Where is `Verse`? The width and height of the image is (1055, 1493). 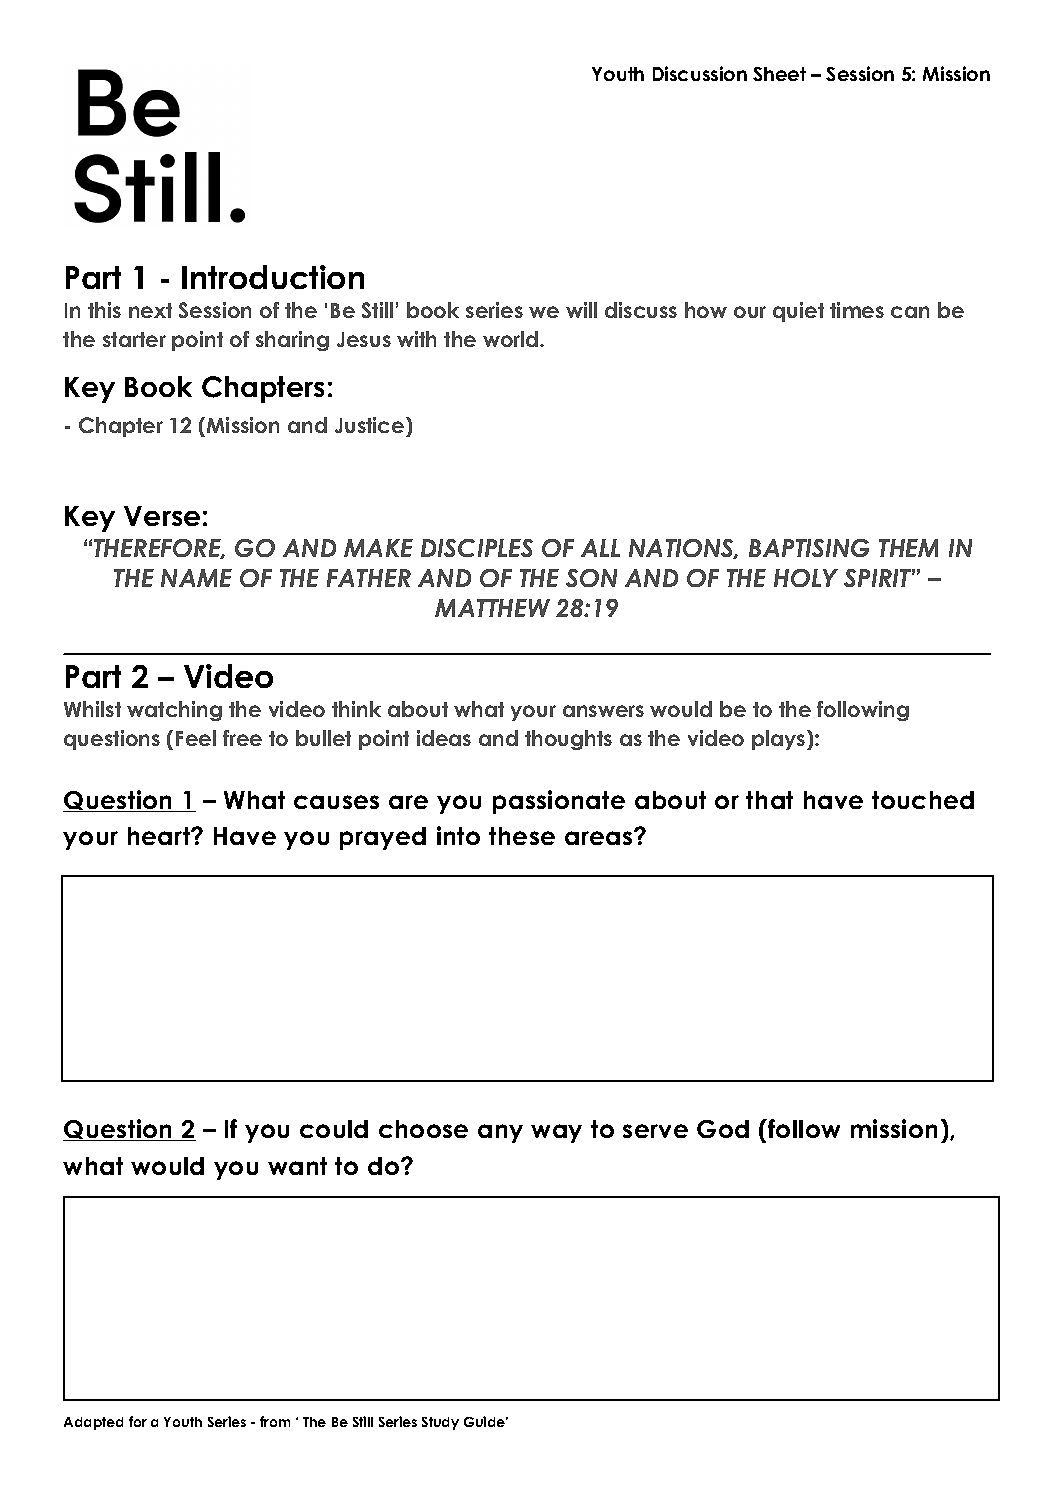 Verse is located at coordinates (162, 516).
